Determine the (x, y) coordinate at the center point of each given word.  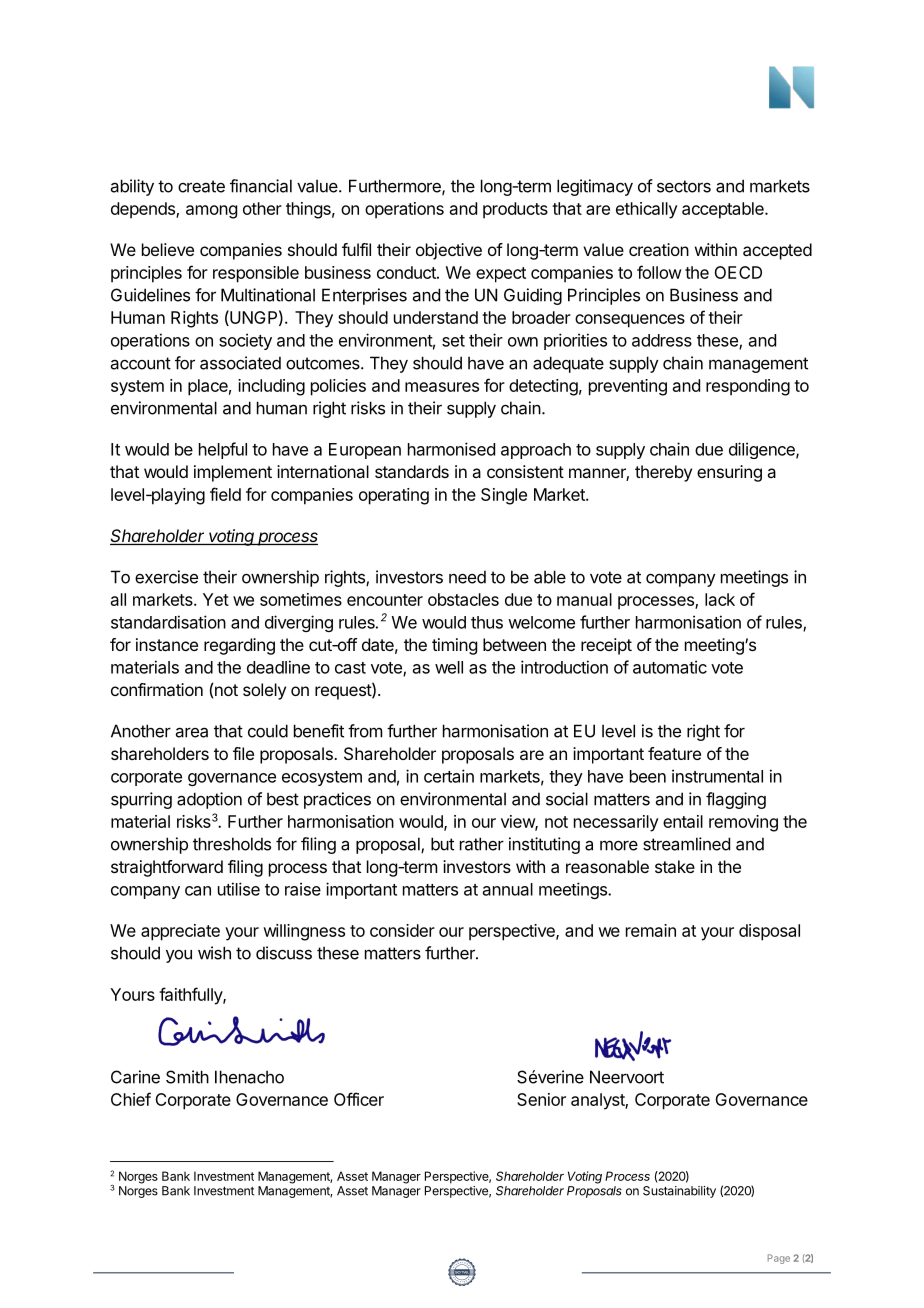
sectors (684, 186)
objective (449, 251)
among (211, 212)
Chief (131, 1099)
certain (449, 776)
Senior (541, 1099)
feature (674, 753)
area (192, 732)
